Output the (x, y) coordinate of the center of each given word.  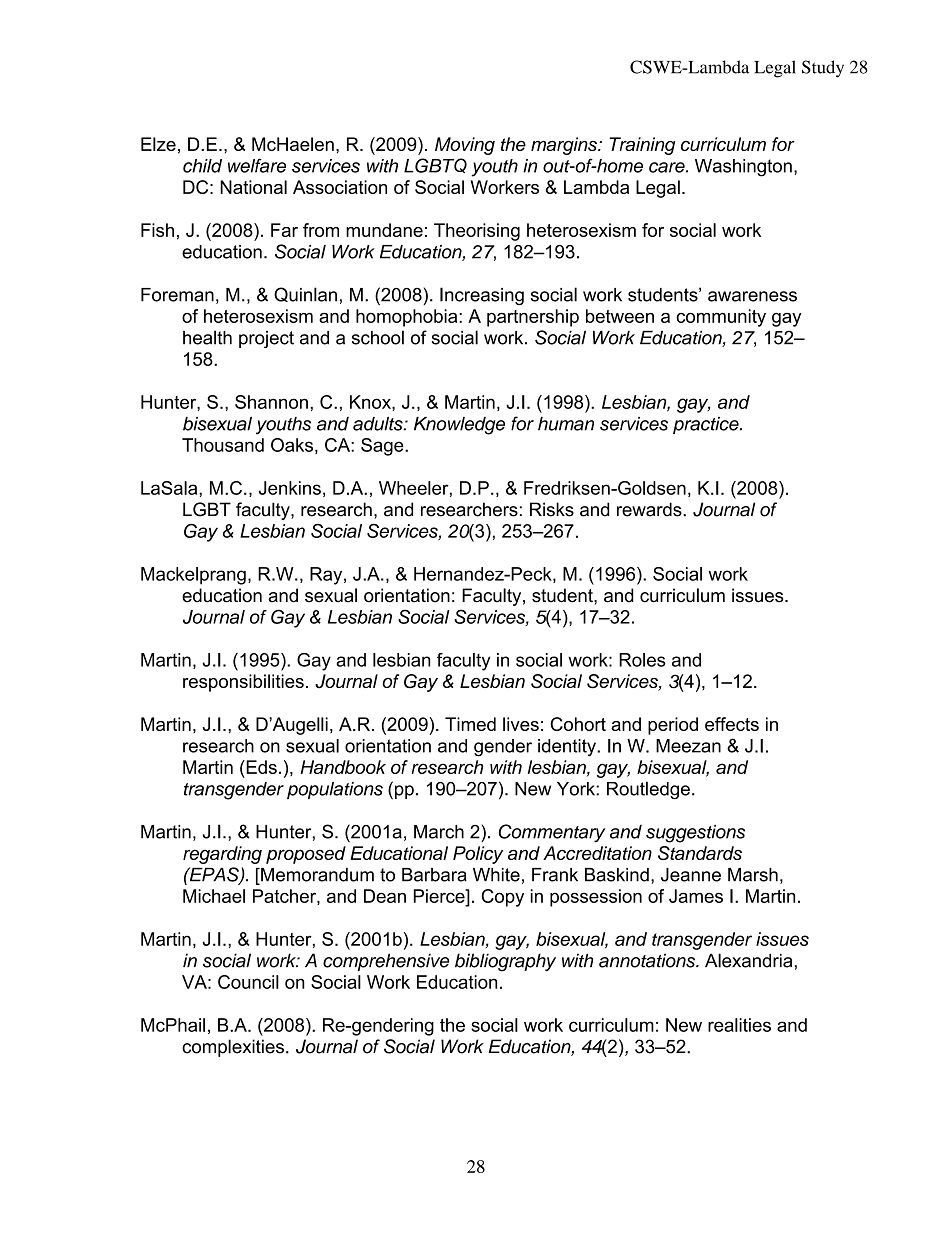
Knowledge (459, 426)
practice (707, 425)
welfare (257, 165)
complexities (233, 1048)
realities (739, 1025)
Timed (470, 724)
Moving (465, 146)
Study (823, 69)
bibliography (505, 962)
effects (732, 724)
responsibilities (243, 683)
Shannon (271, 402)
